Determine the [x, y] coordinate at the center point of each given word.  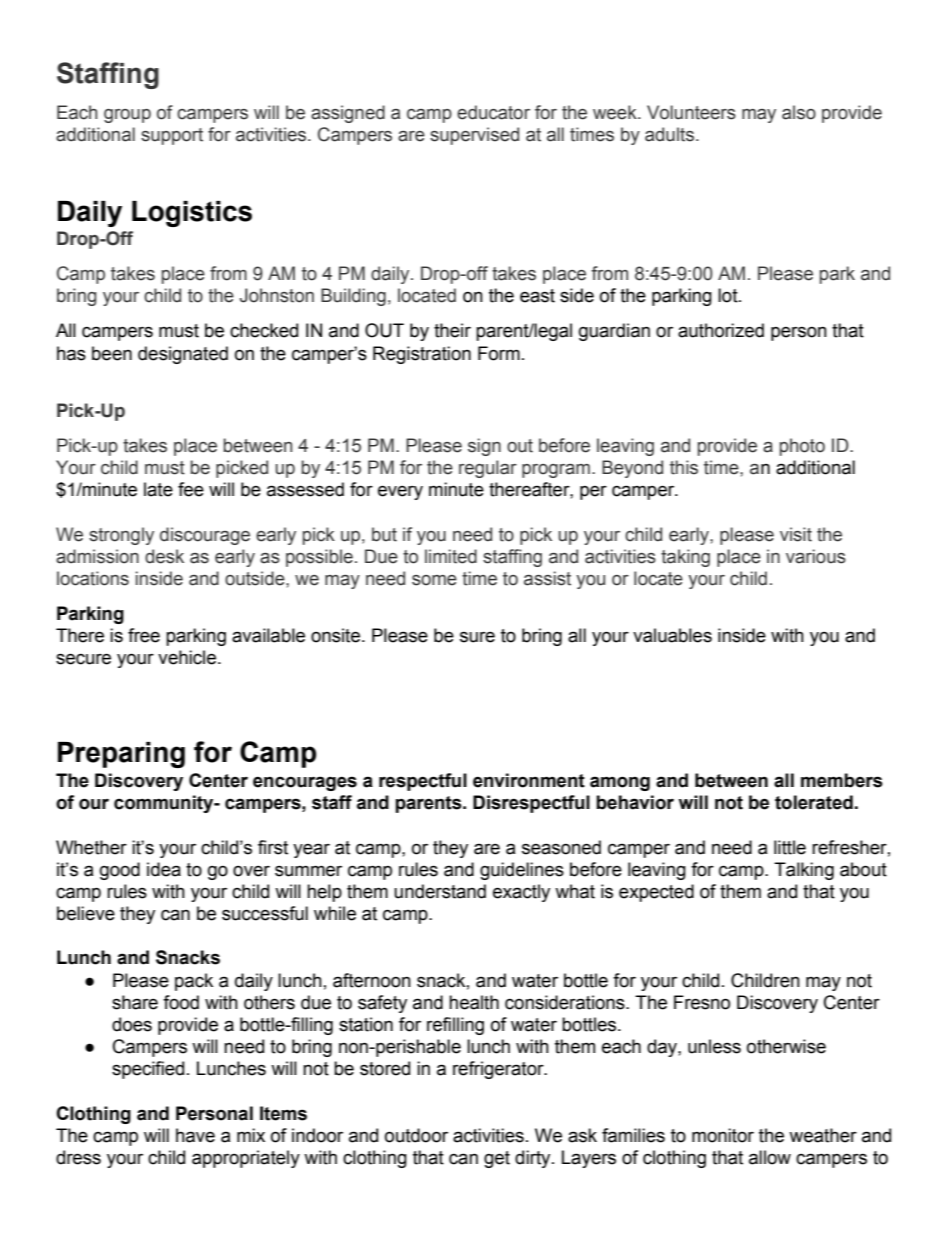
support [172, 136]
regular [488, 469]
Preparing [121, 755]
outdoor [416, 1135]
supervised [474, 136]
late [158, 489]
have [195, 1135]
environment [529, 780]
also [799, 112]
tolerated [814, 802]
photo [802, 447]
